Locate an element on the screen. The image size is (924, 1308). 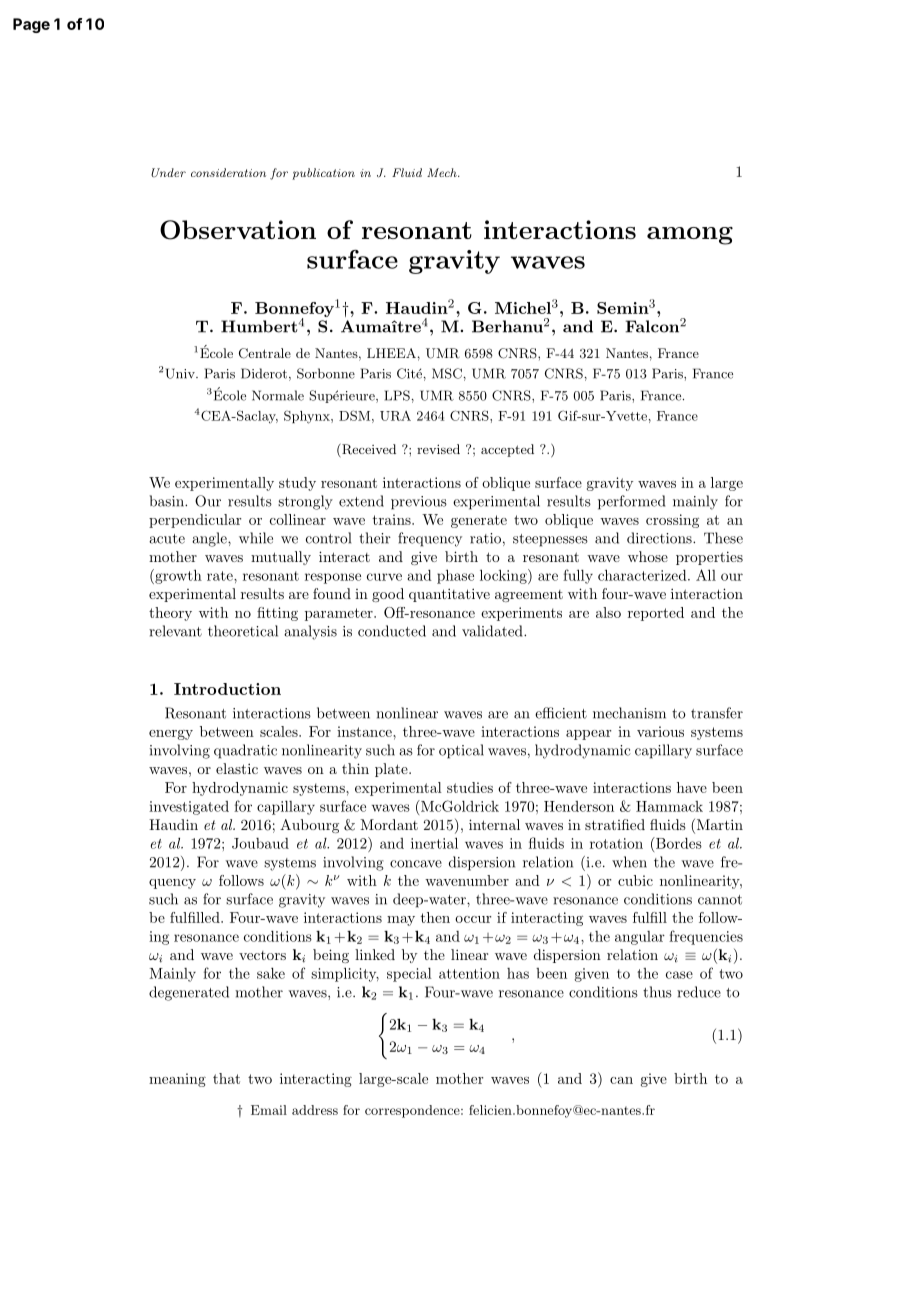
performed is located at coordinates (631, 502).
